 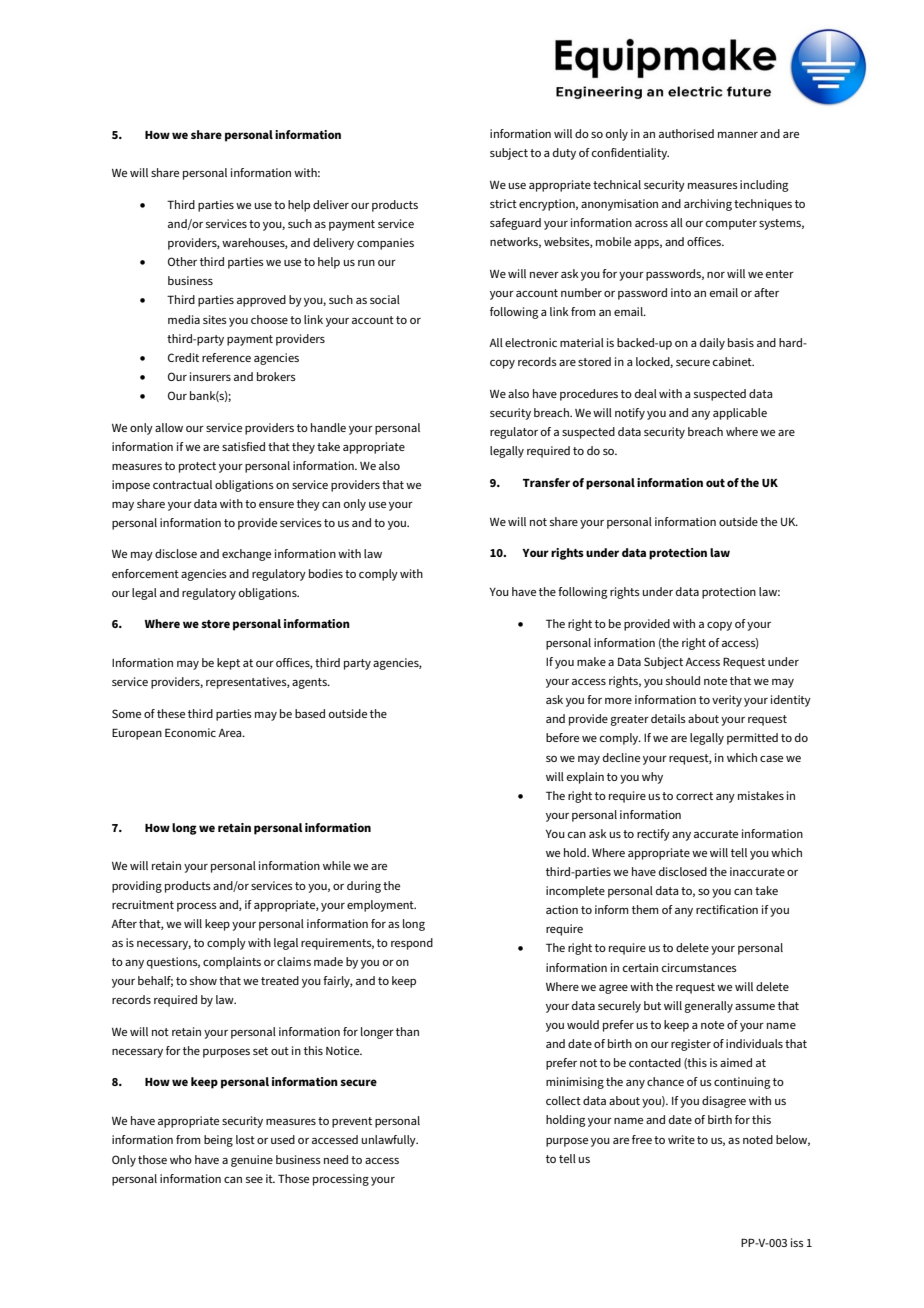 What do you see at coordinates (182, 261) in the page?
I see `Other` at bounding box center [182, 261].
